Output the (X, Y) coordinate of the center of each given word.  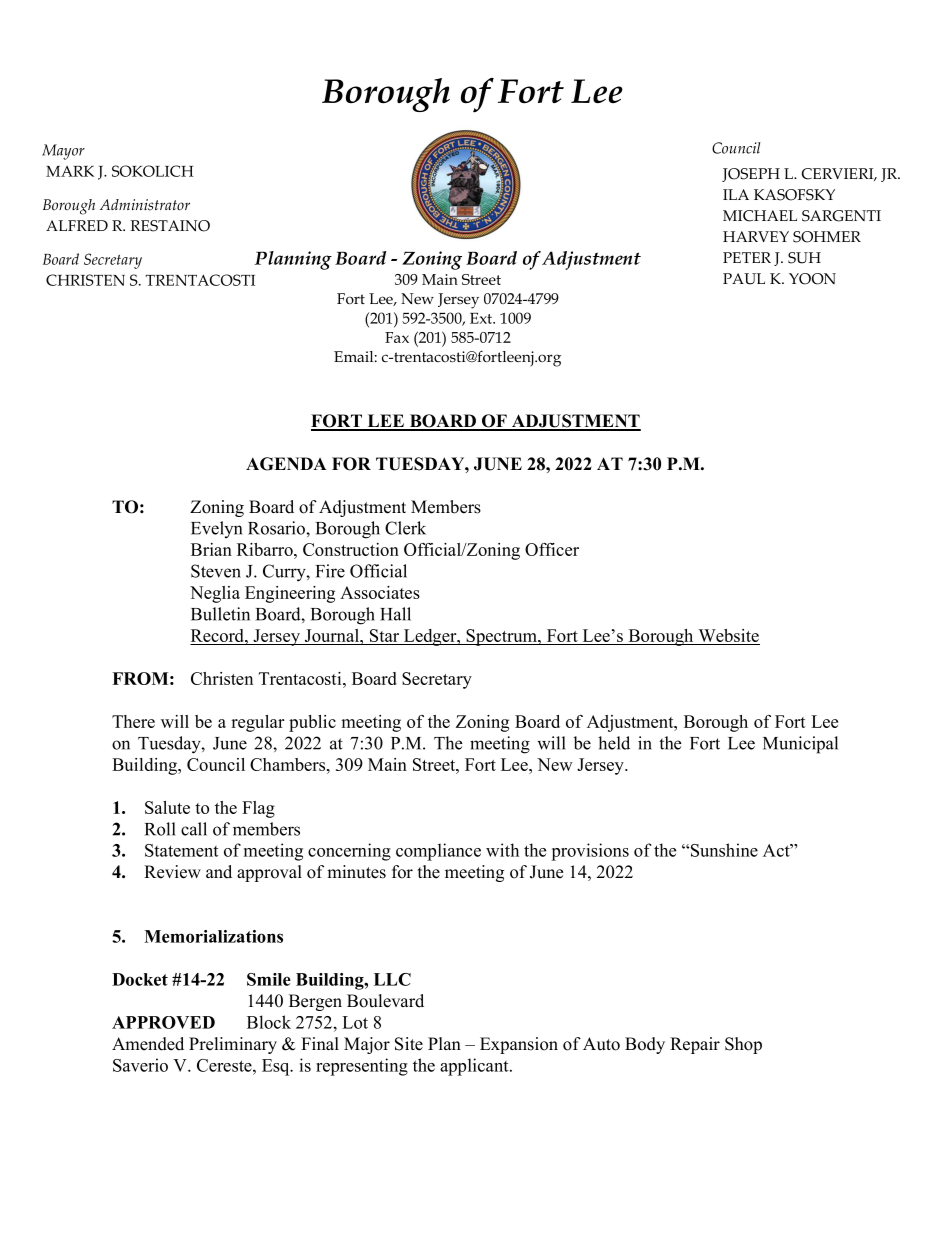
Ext (482, 318)
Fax (397, 337)
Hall (395, 614)
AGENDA (286, 464)
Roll (160, 829)
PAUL (744, 279)
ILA (736, 194)
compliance (438, 852)
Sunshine (723, 850)
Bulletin (220, 614)
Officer (552, 549)
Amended (148, 1044)
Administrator (145, 205)
